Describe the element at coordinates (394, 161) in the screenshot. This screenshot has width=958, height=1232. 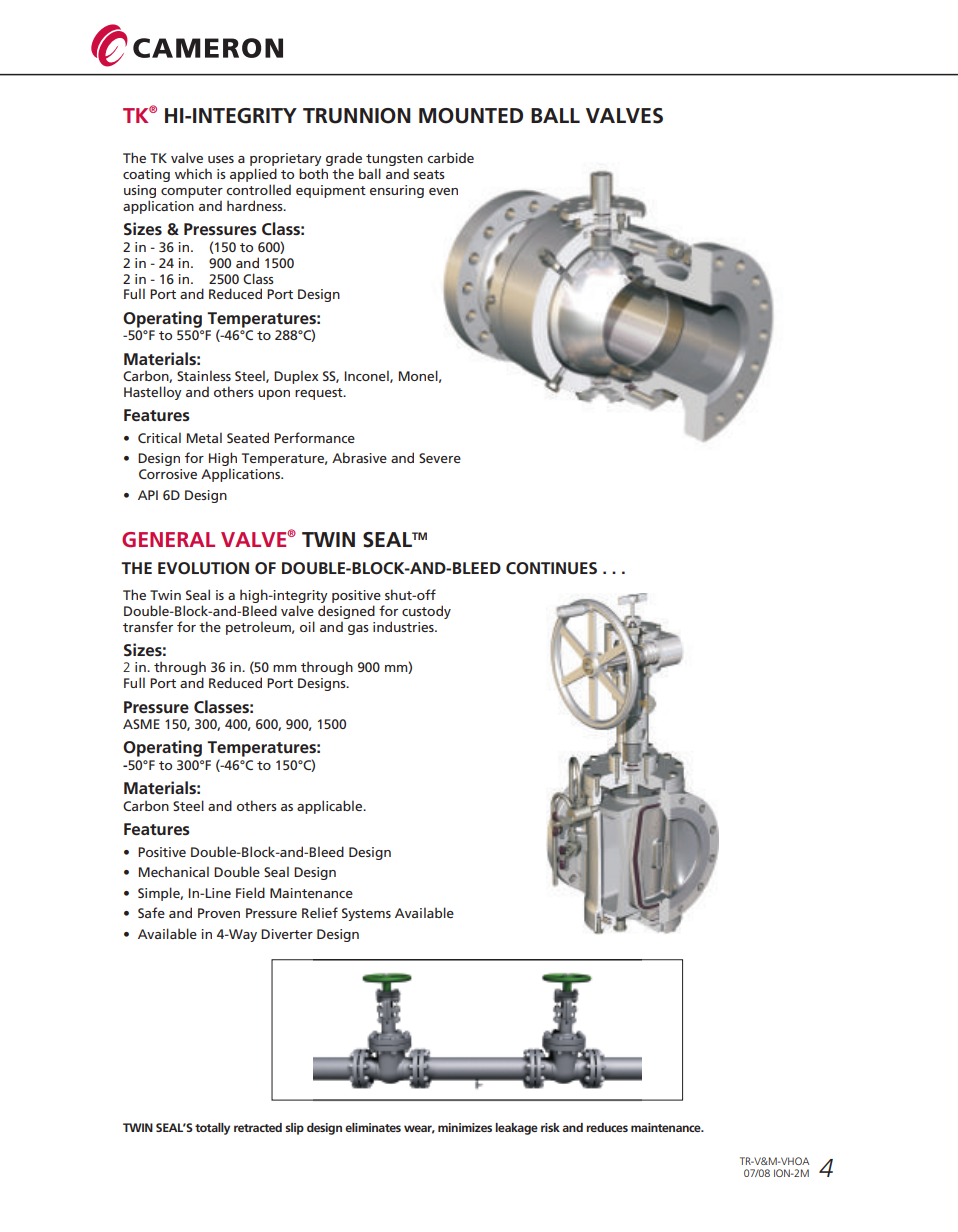
I see `tungsten` at that location.
